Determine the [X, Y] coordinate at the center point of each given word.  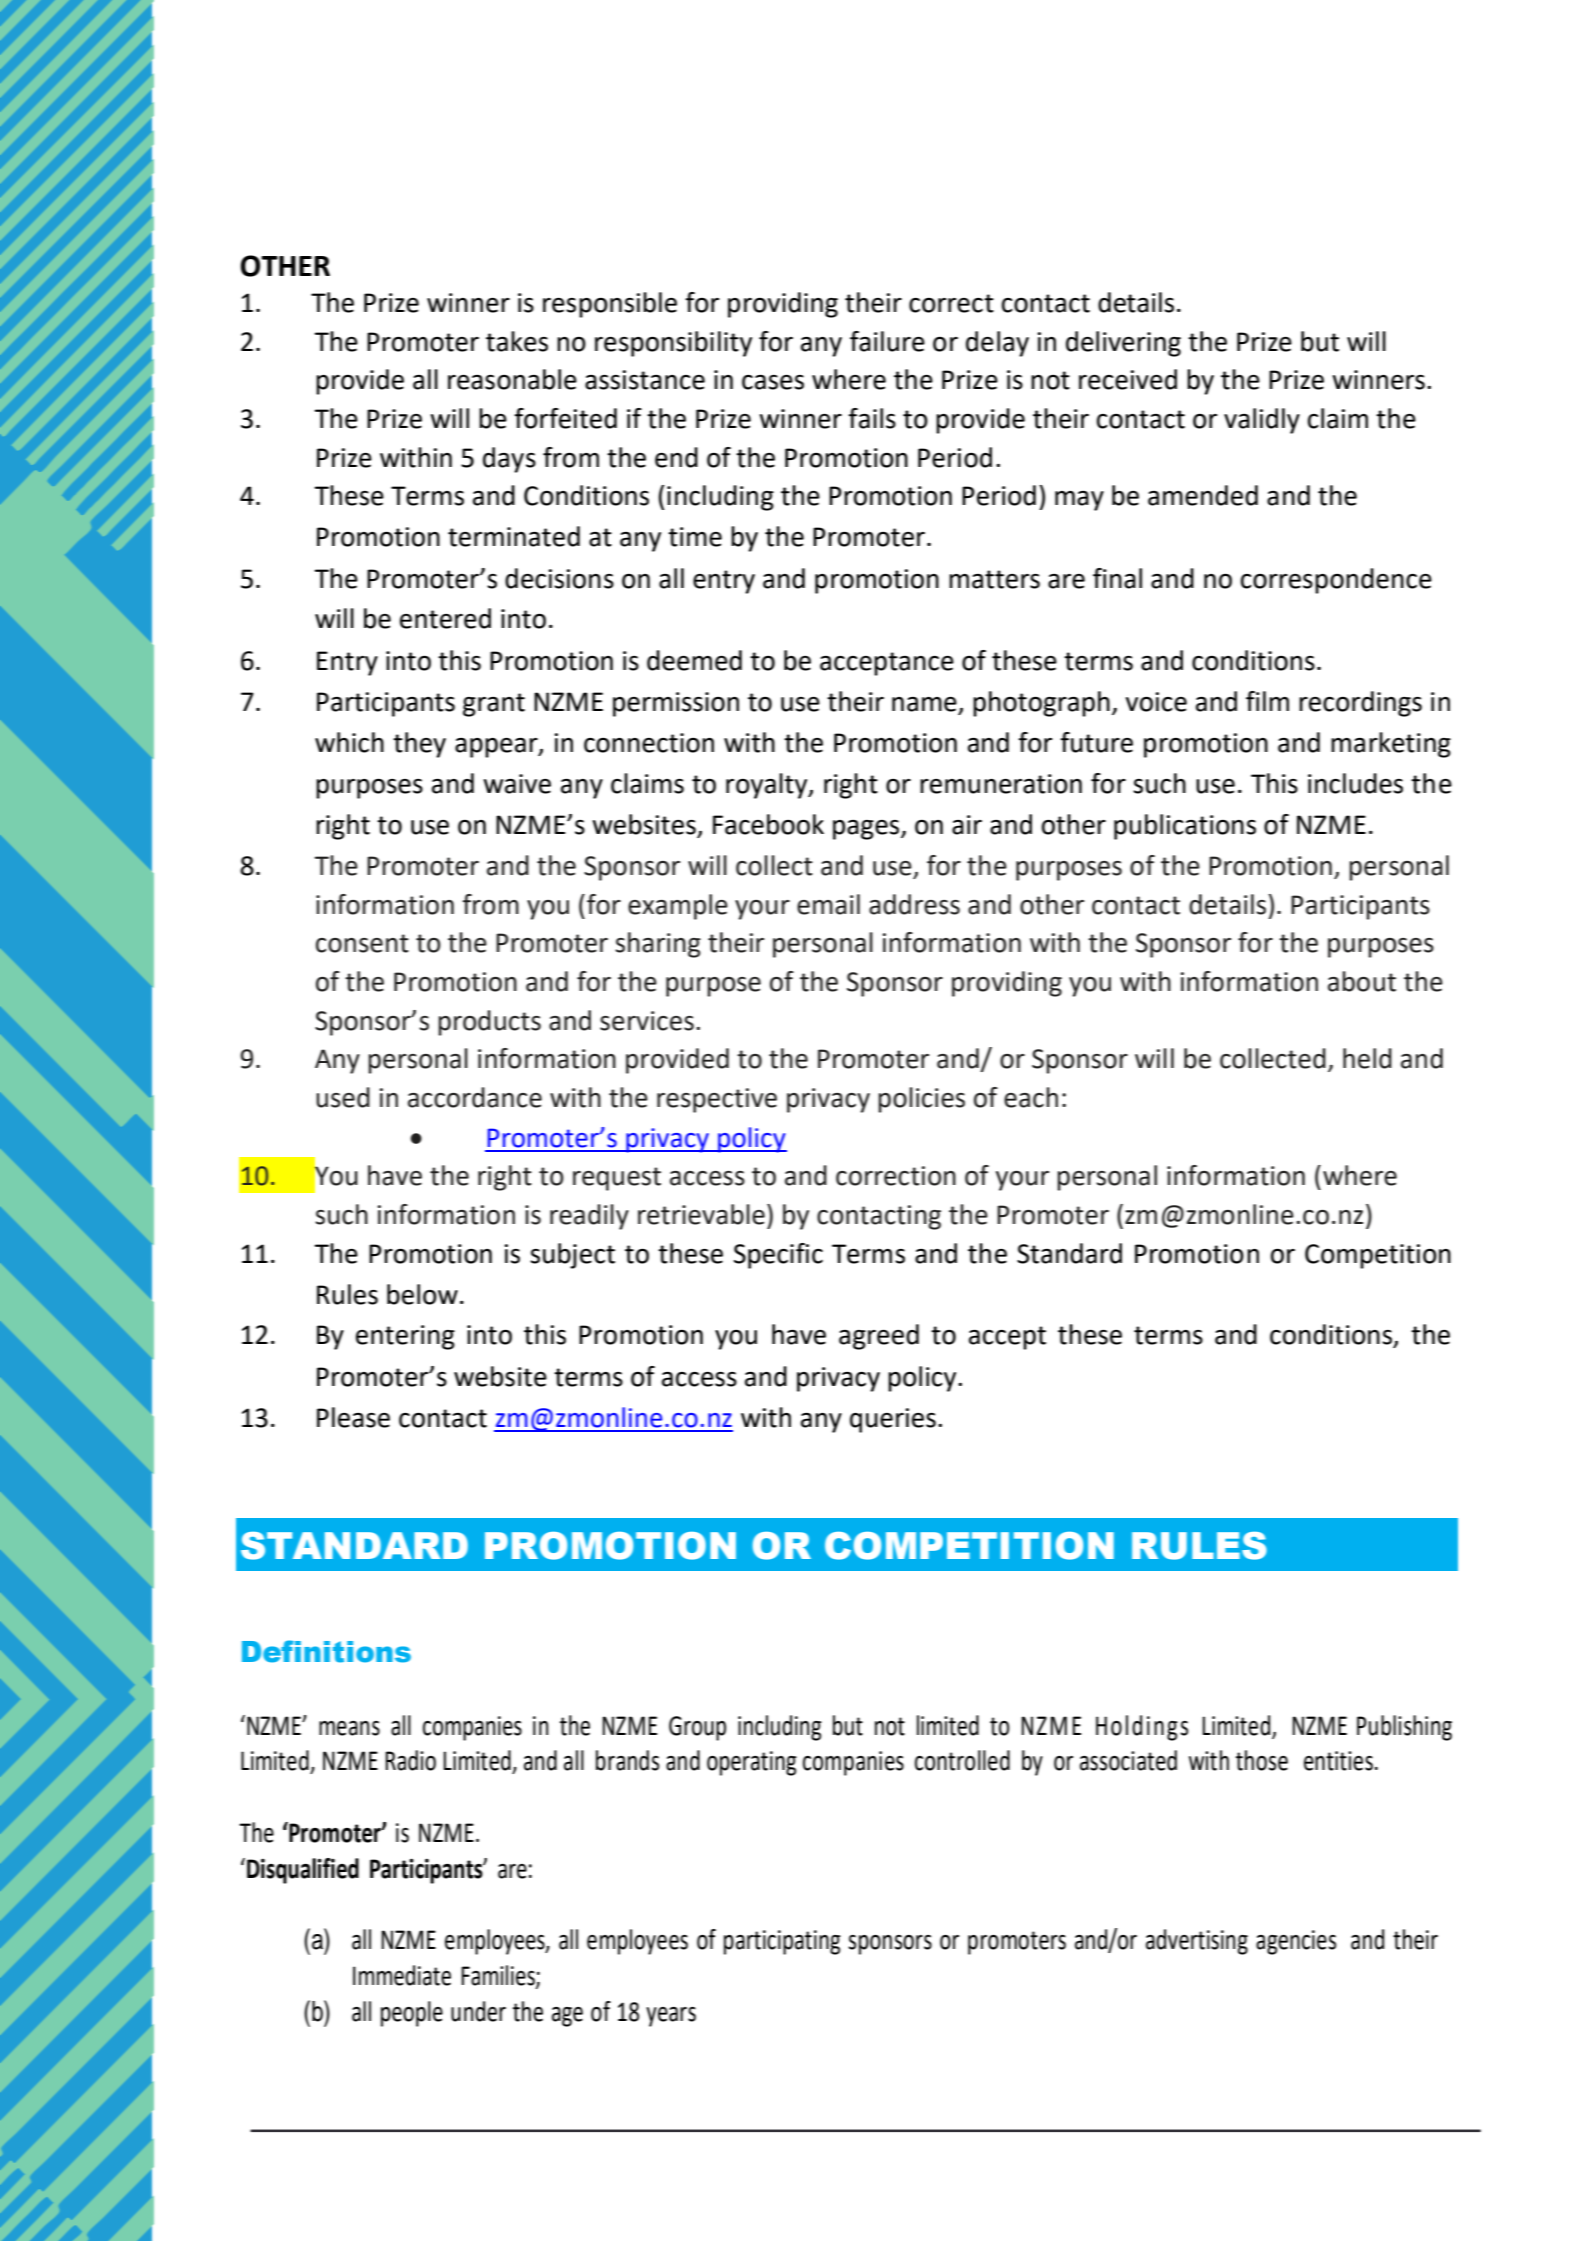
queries [893, 1420]
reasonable [512, 379]
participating [782, 1942]
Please [353, 1417]
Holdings [1142, 1728]
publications [1185, 827]
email [828, 904]
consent [362, 943]
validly [1262, 421]
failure [887, 341]
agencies [1296, 1942]
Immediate [402, 1975]
